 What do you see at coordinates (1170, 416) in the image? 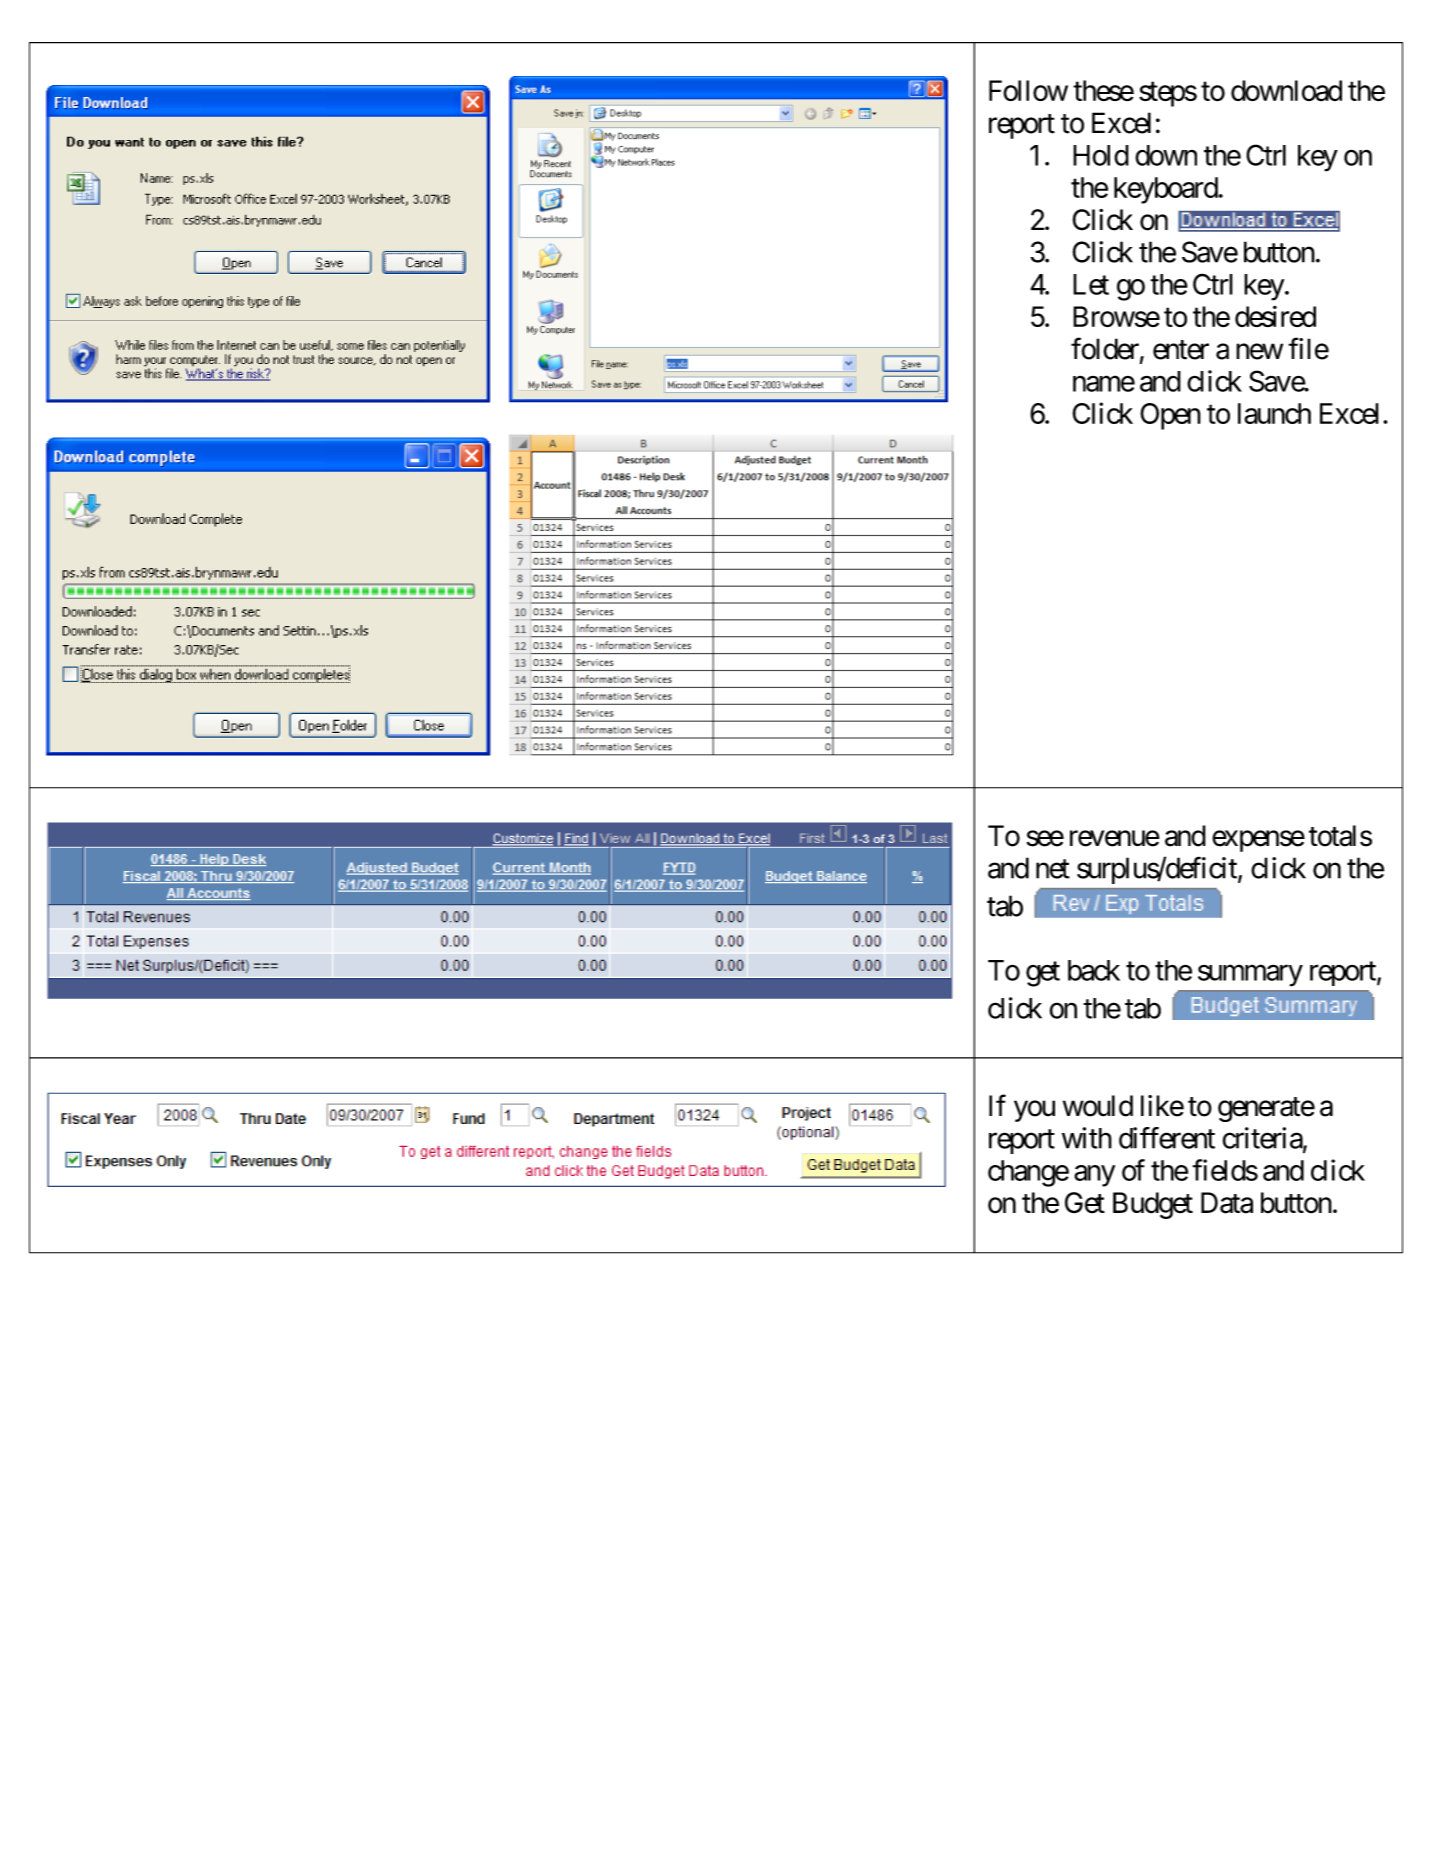
I see `Open` at bounding box center [1170, 416].
